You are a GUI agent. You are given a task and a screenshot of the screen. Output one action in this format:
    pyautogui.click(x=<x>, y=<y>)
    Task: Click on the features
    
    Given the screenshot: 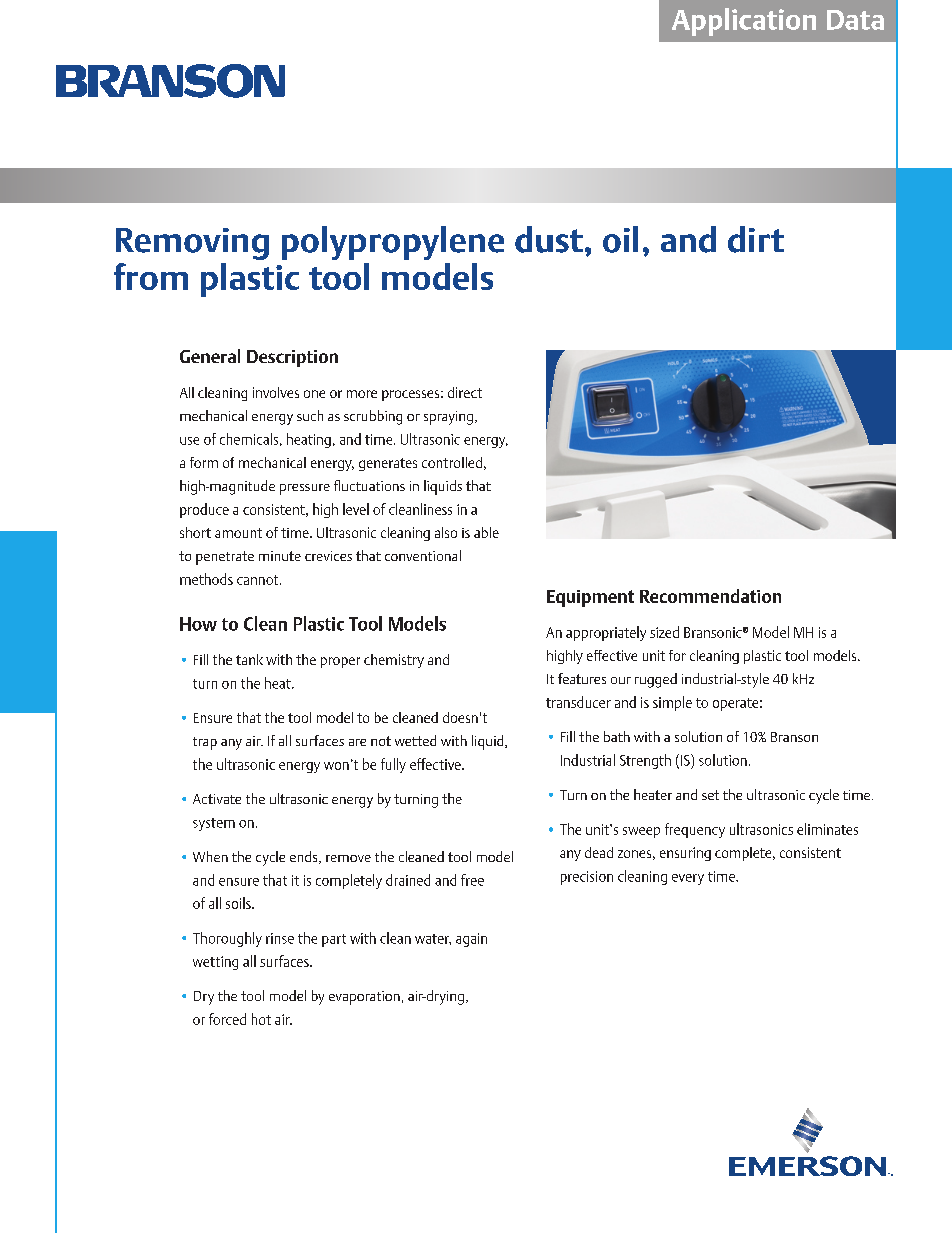 What is the action you would take?
    pyautogui.click(x=582, y=678)
